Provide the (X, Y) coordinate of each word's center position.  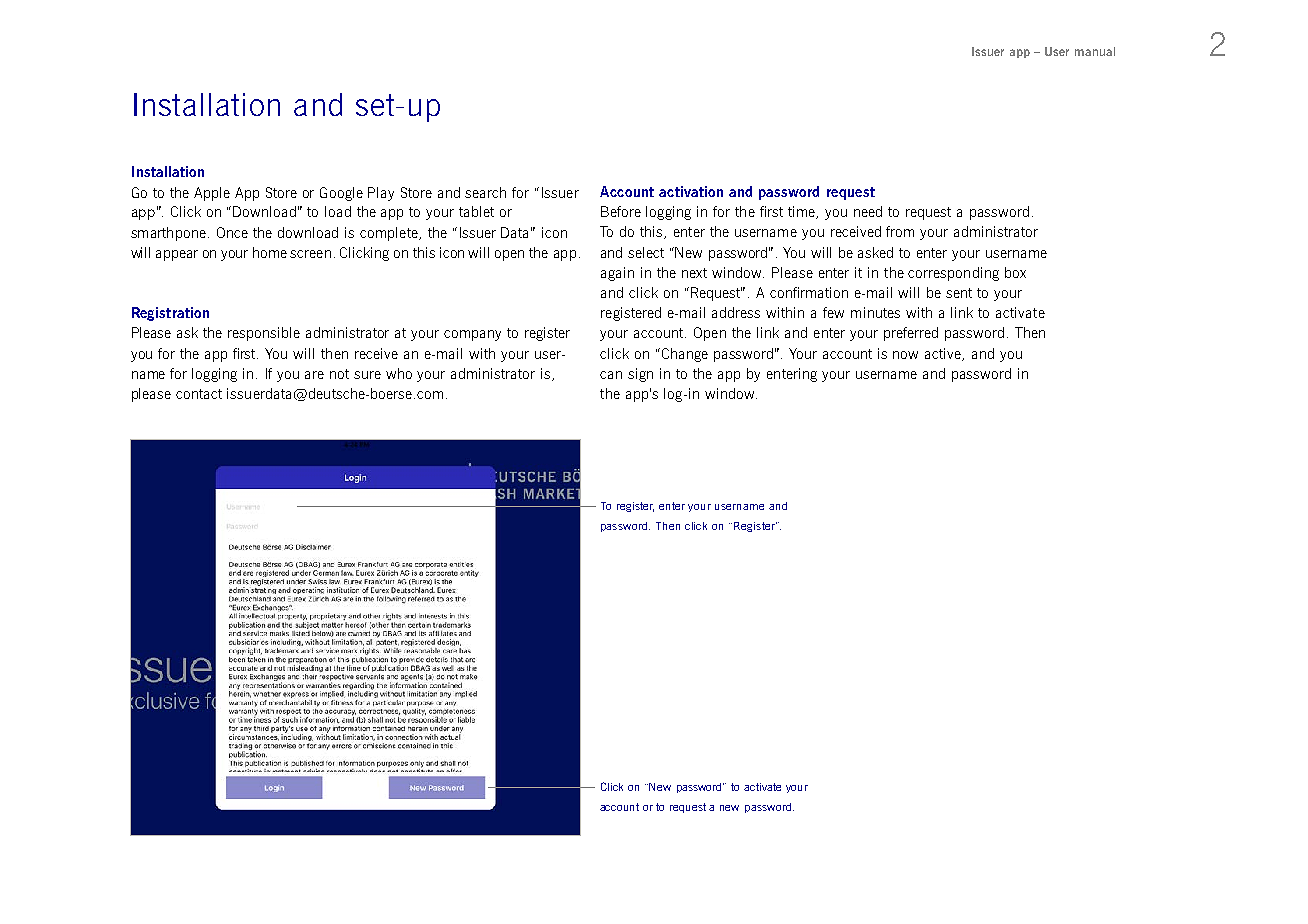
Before (621, 211)
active (944, 354)
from (900, 231)
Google (341, 194)
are (314, 375)
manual (1095, 51)
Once (232, 232)
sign (640, 375)
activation (691, 191)
